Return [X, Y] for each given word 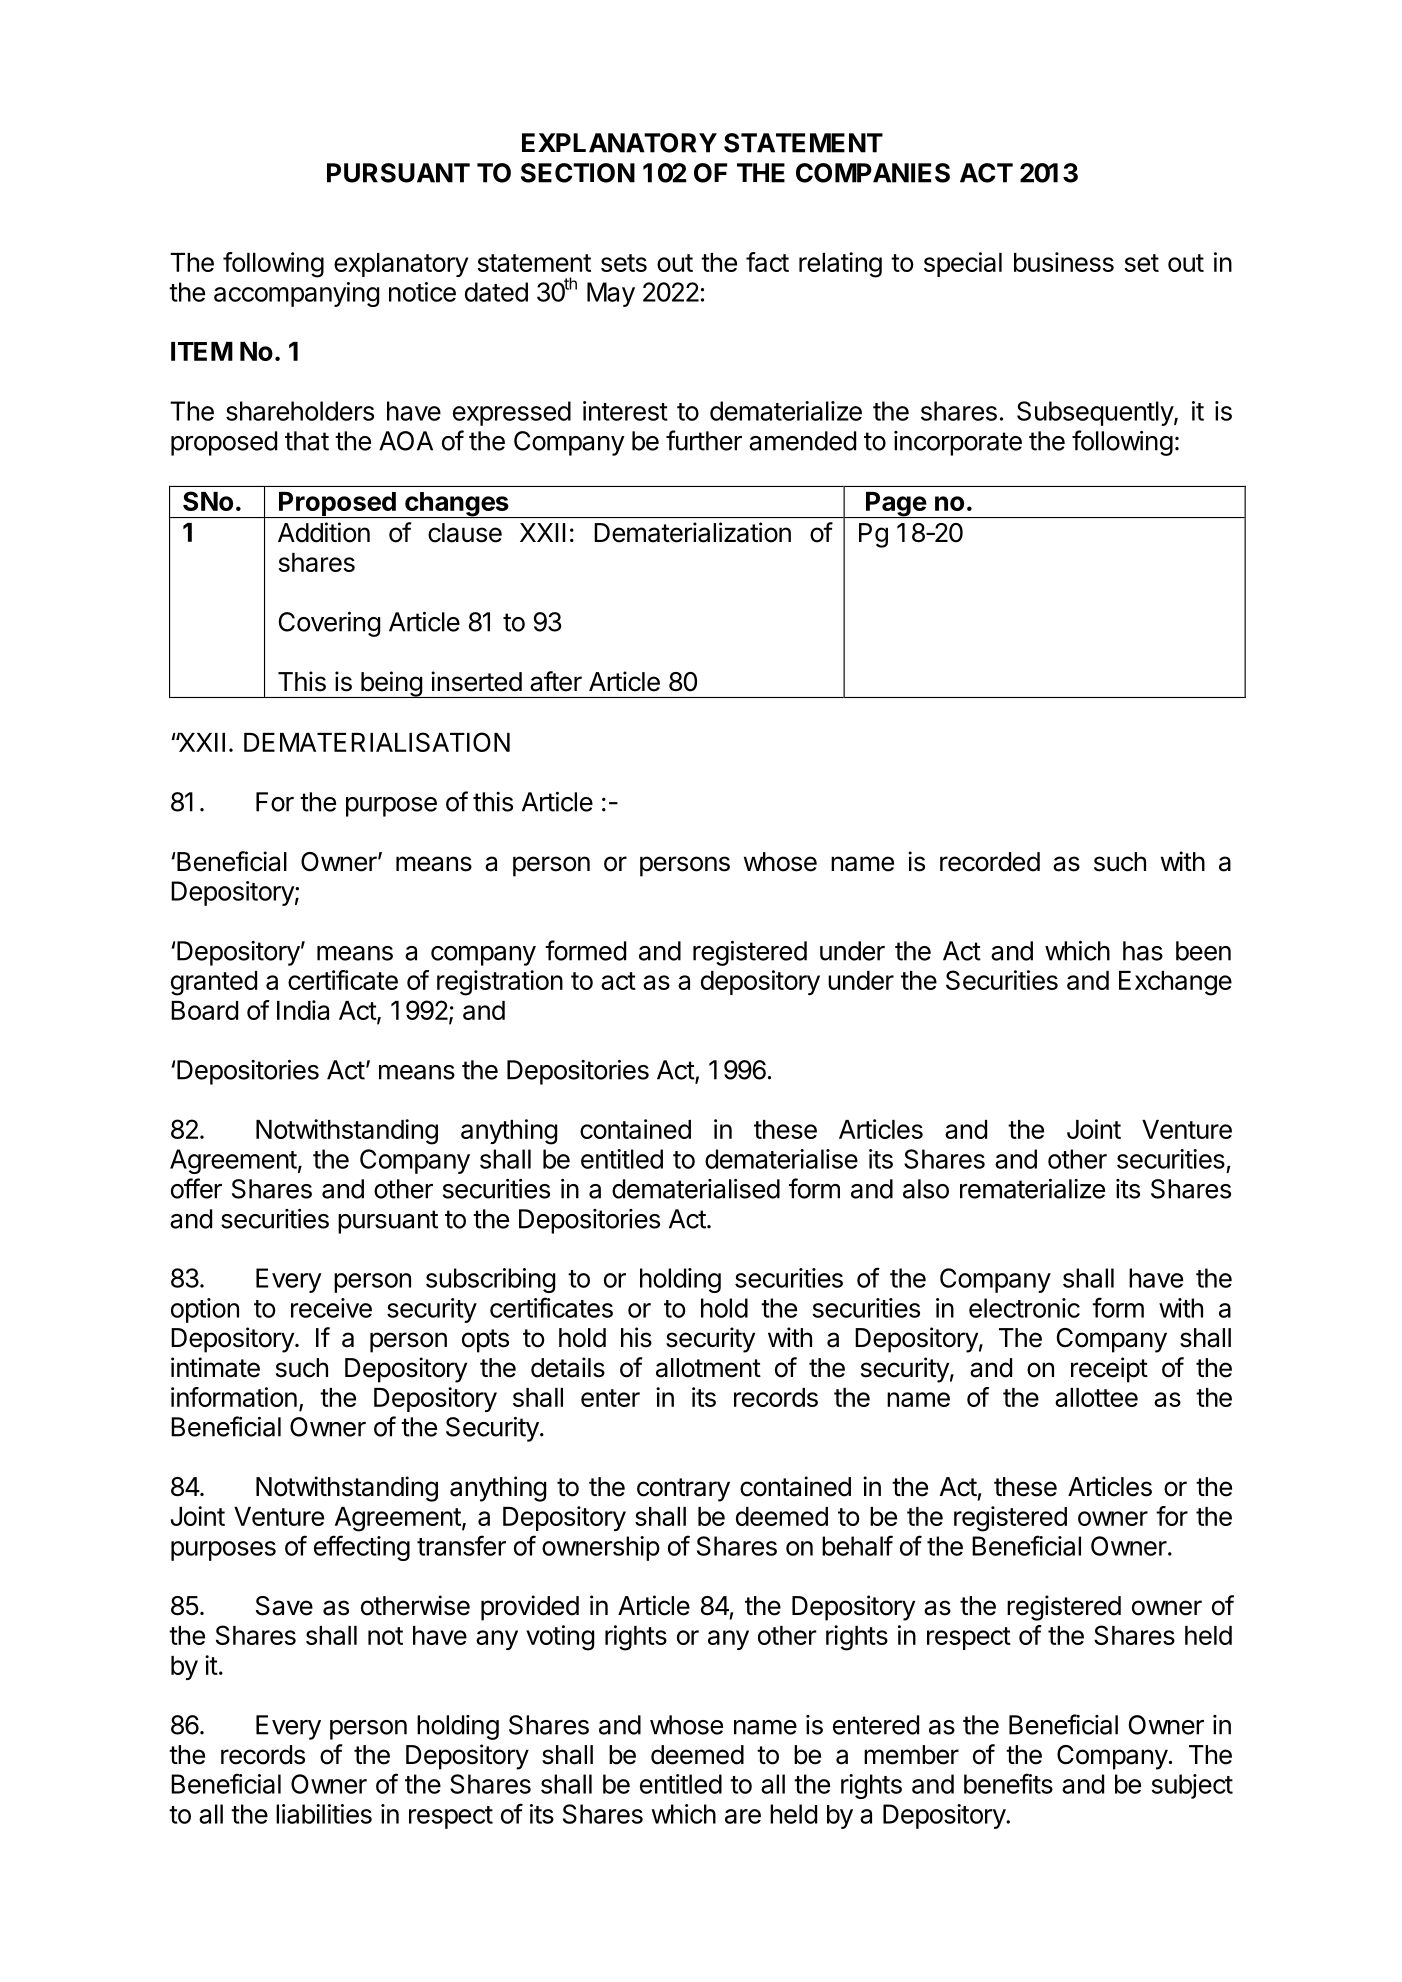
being [391, 684]
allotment [708, 1368]
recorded [990, 862]
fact [767, 262]
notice [422, 292]
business [1064, 262]
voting [560, 1638]
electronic [1024, 1308]
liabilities [324, 1814]
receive [331, 1308]
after [556, 681]
